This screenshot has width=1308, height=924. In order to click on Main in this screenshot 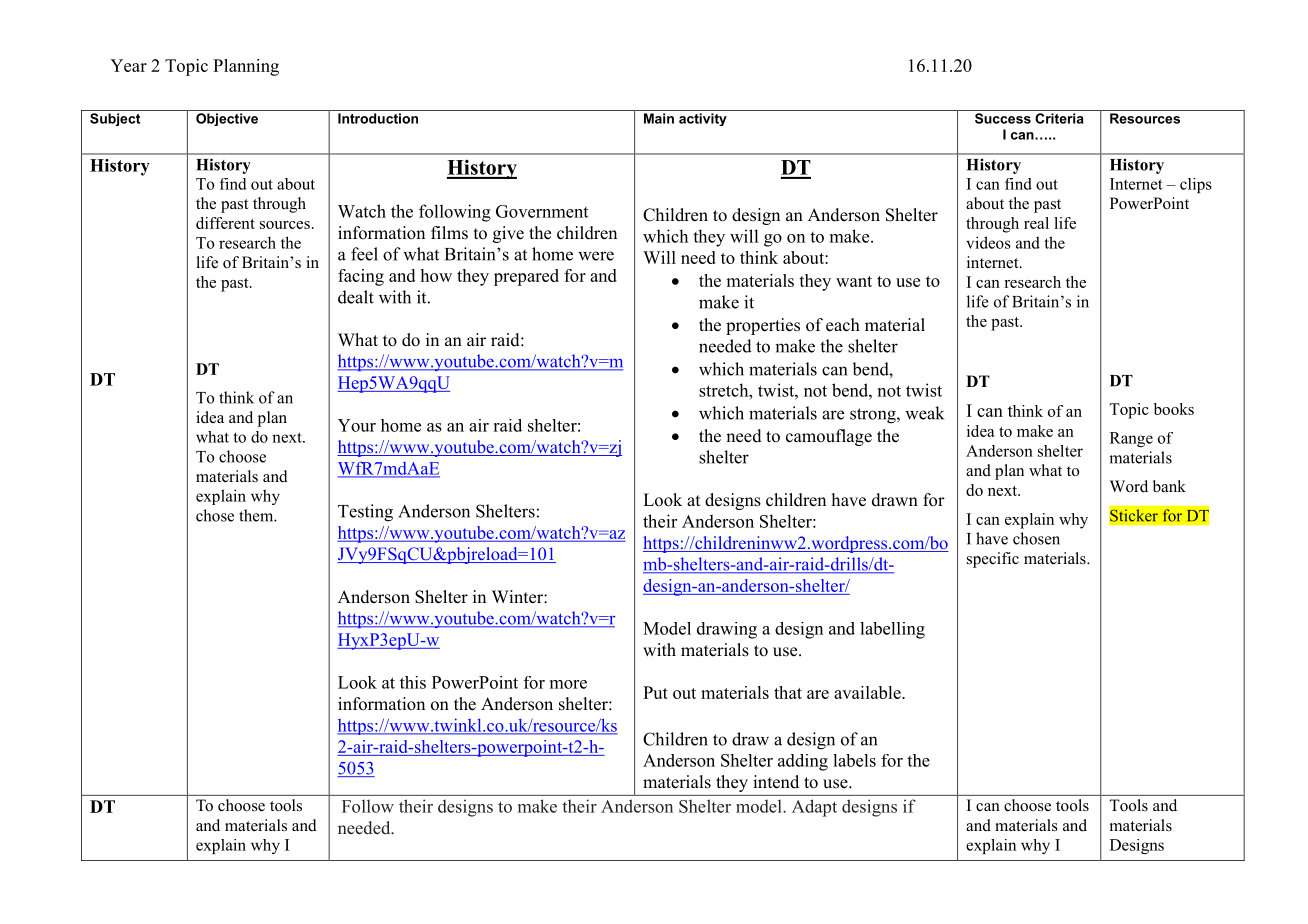, I will do `click(659, 118)`.
